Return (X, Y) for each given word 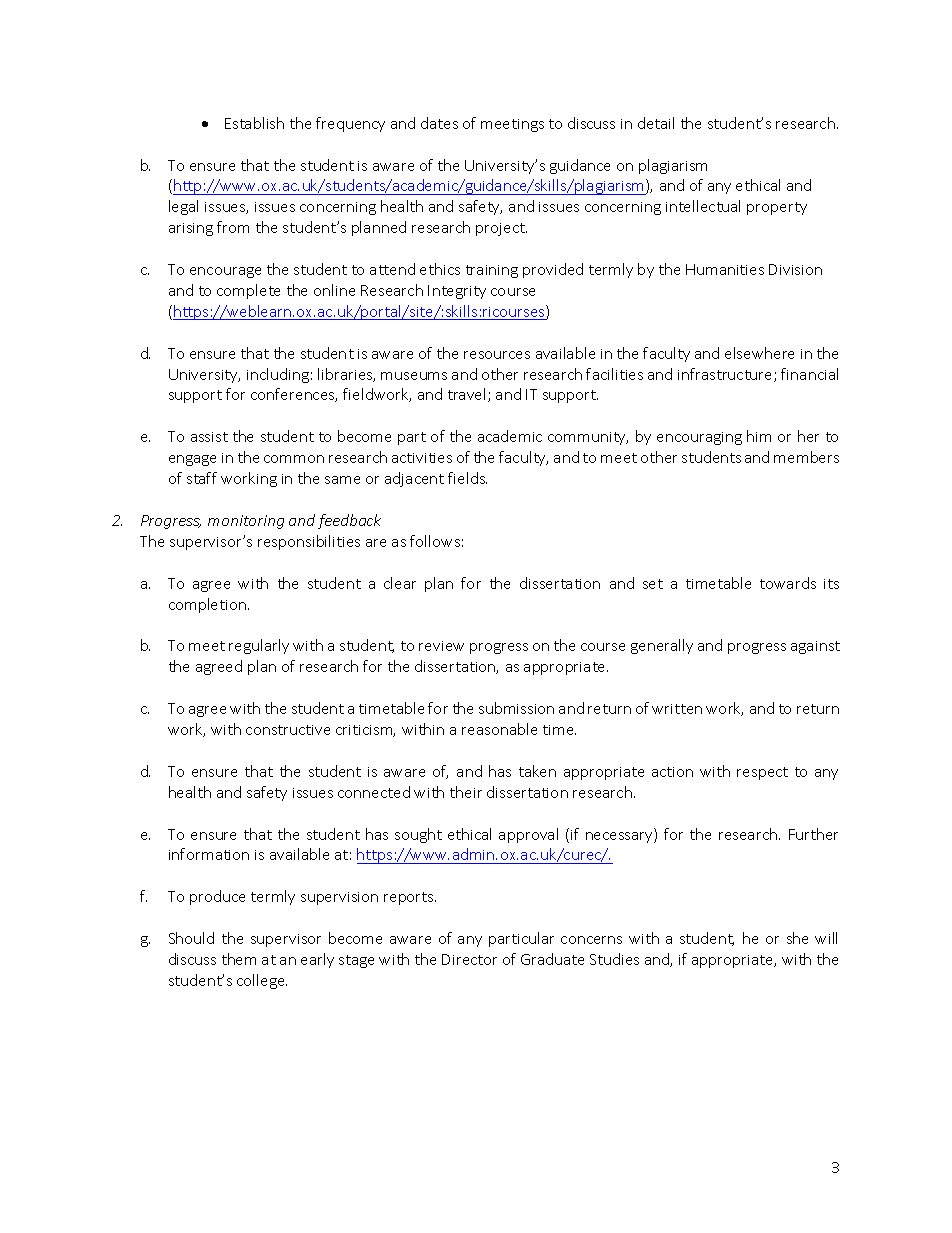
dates (439, 123)
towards (788, 583)
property (777, 208)
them (239, 959)
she (797, 938)
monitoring (246, 522)
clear (400, 583)
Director (469, 959)
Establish (254, 123)
